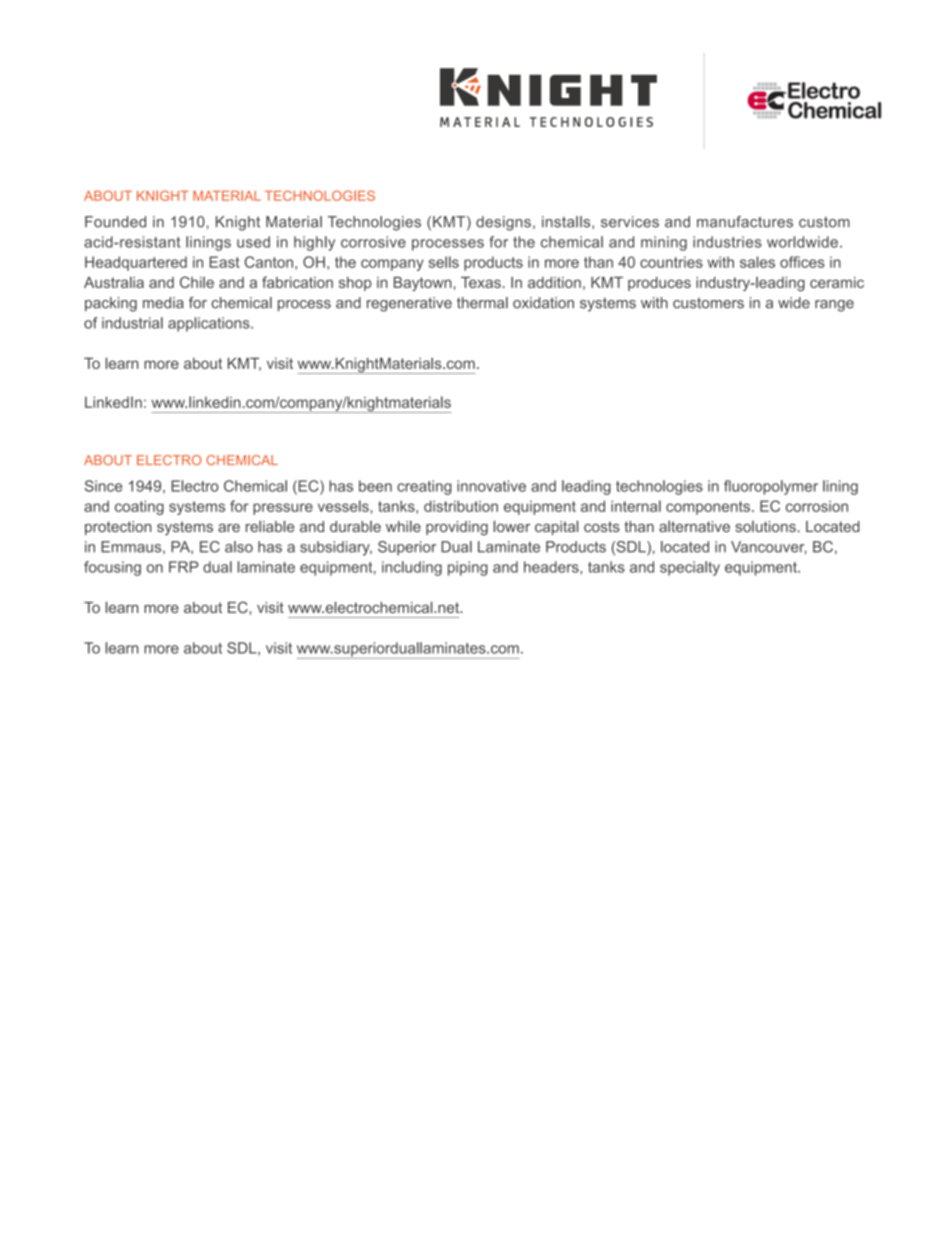  I want to click on innovative, so click(491, 486).
